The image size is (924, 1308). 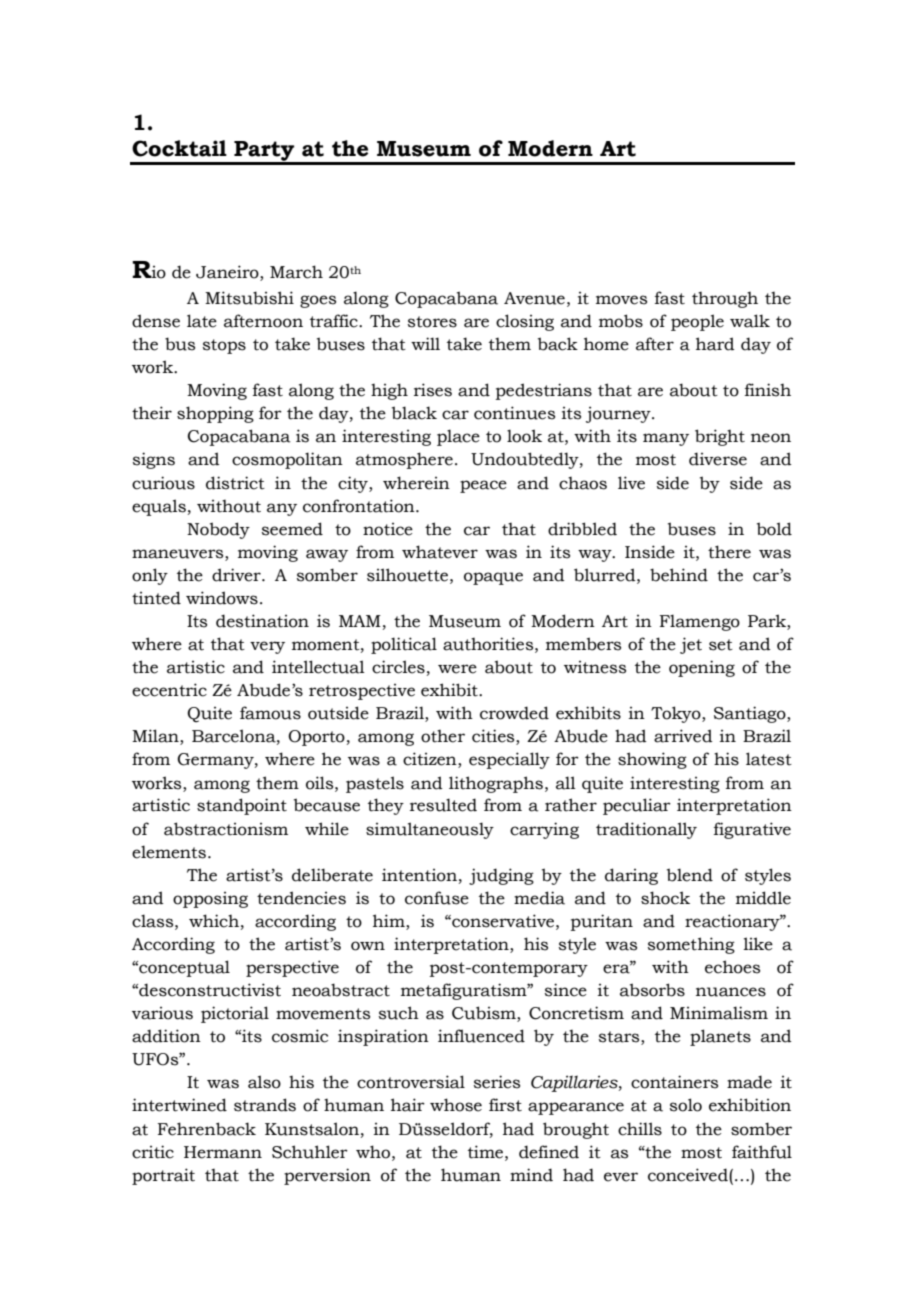 What do you see at coordinates (534, 298) in the screenshot?
I see `Avenue` at bounding box center [534, 298].
